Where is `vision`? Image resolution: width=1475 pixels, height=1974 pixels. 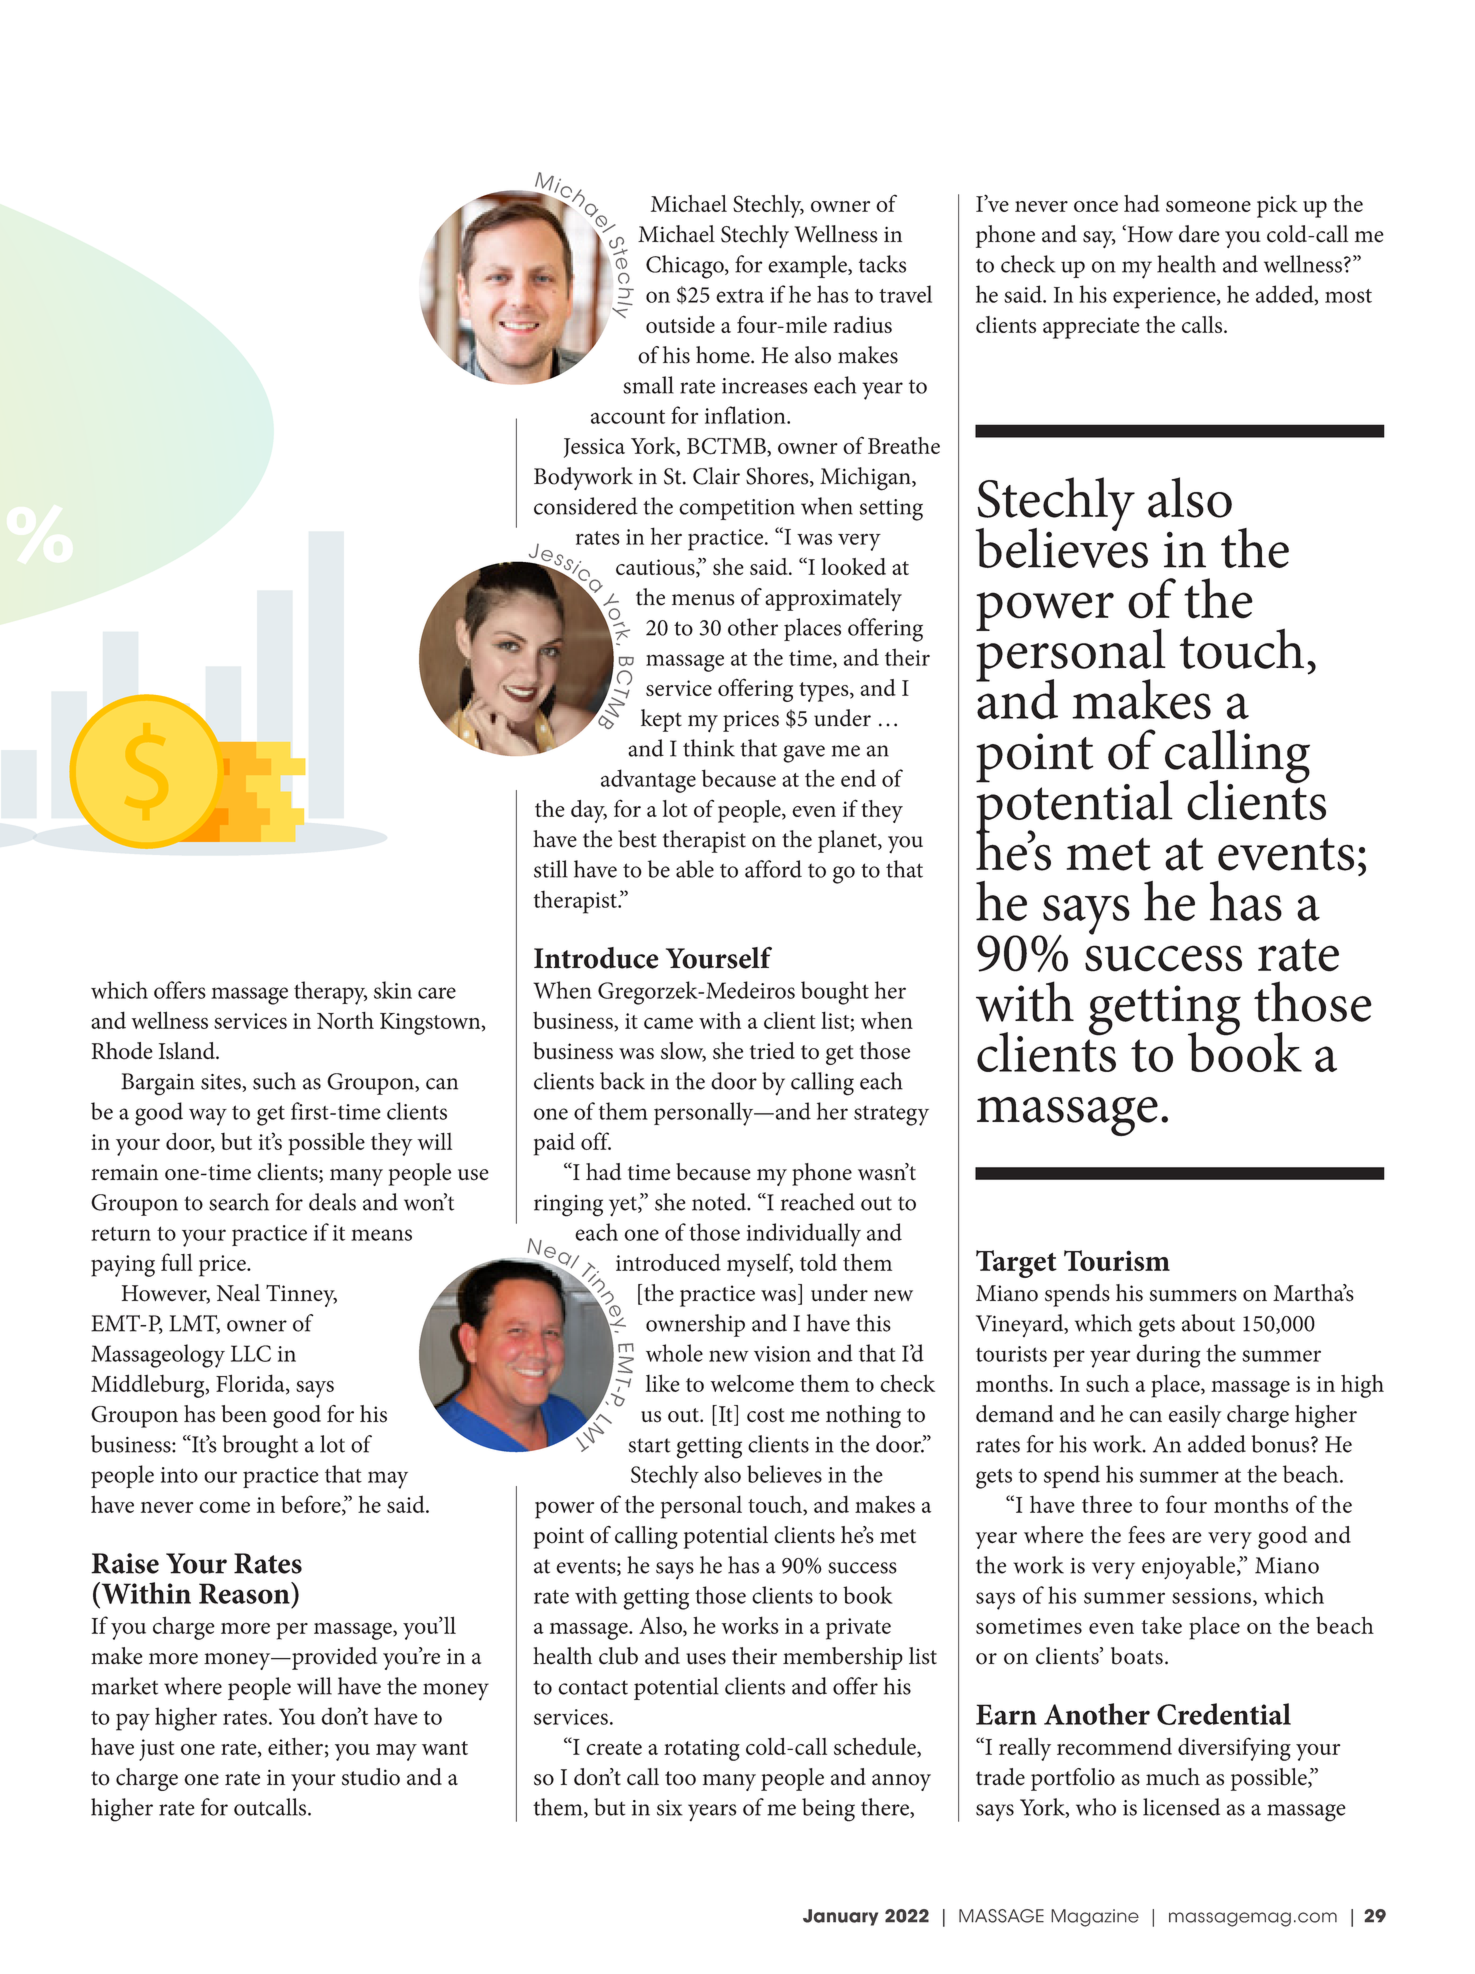 vision is located at coordinates (782, 1354).
